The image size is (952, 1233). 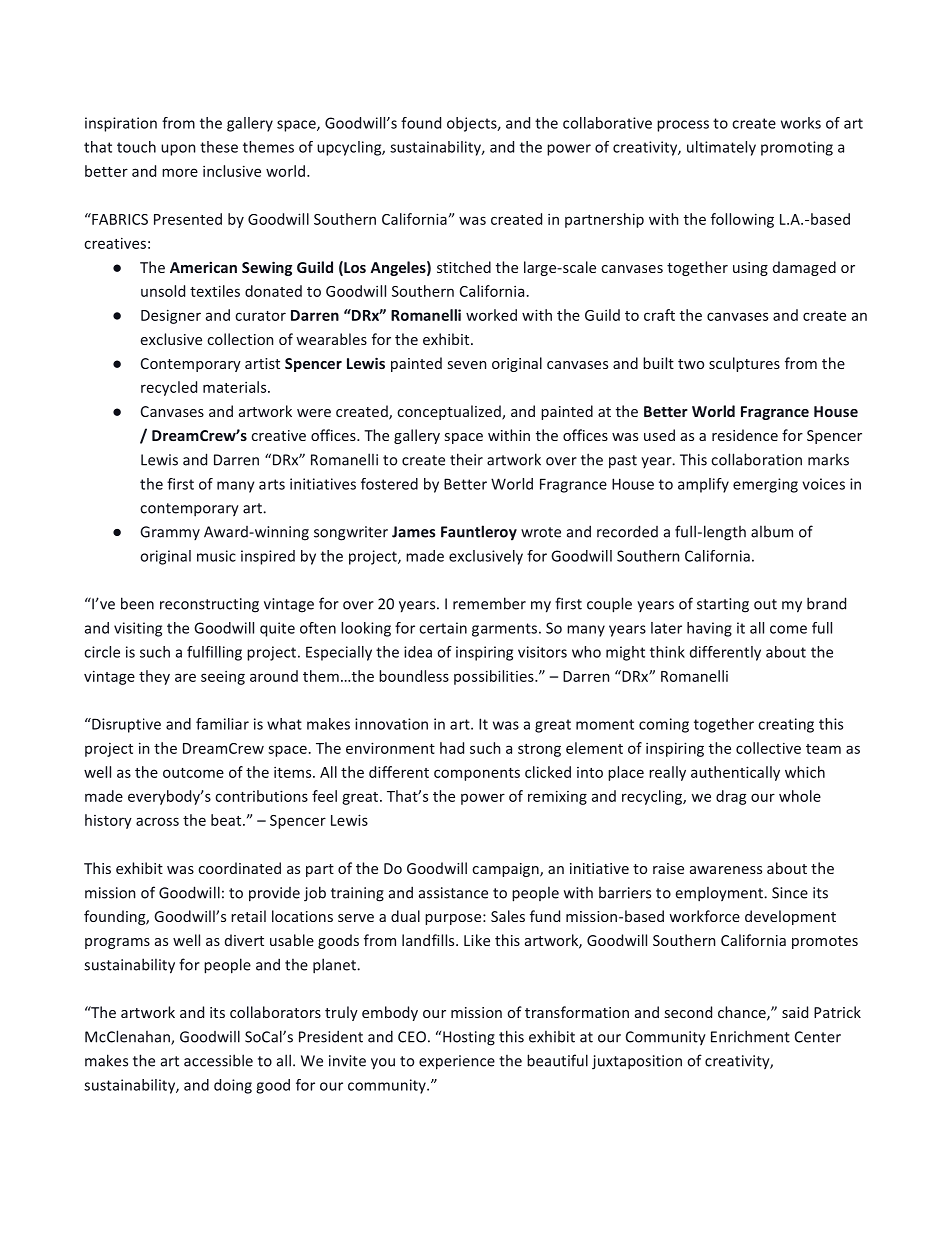 What do you see at coordinates (723, 605) in the screenshot?
I see `starting` at bounding box center [723, 605].
